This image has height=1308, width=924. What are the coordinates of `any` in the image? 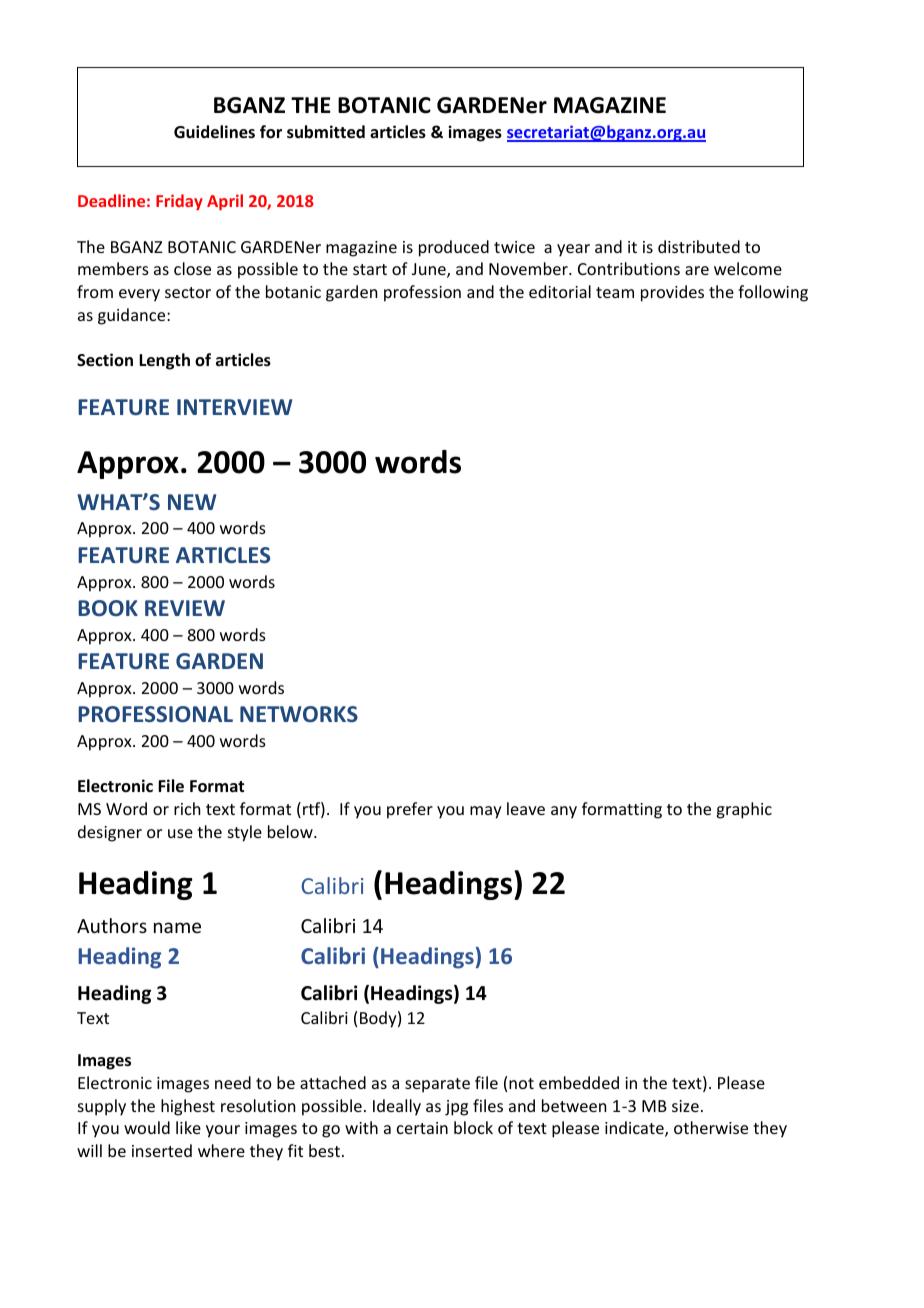 It's located at (564, 812).
